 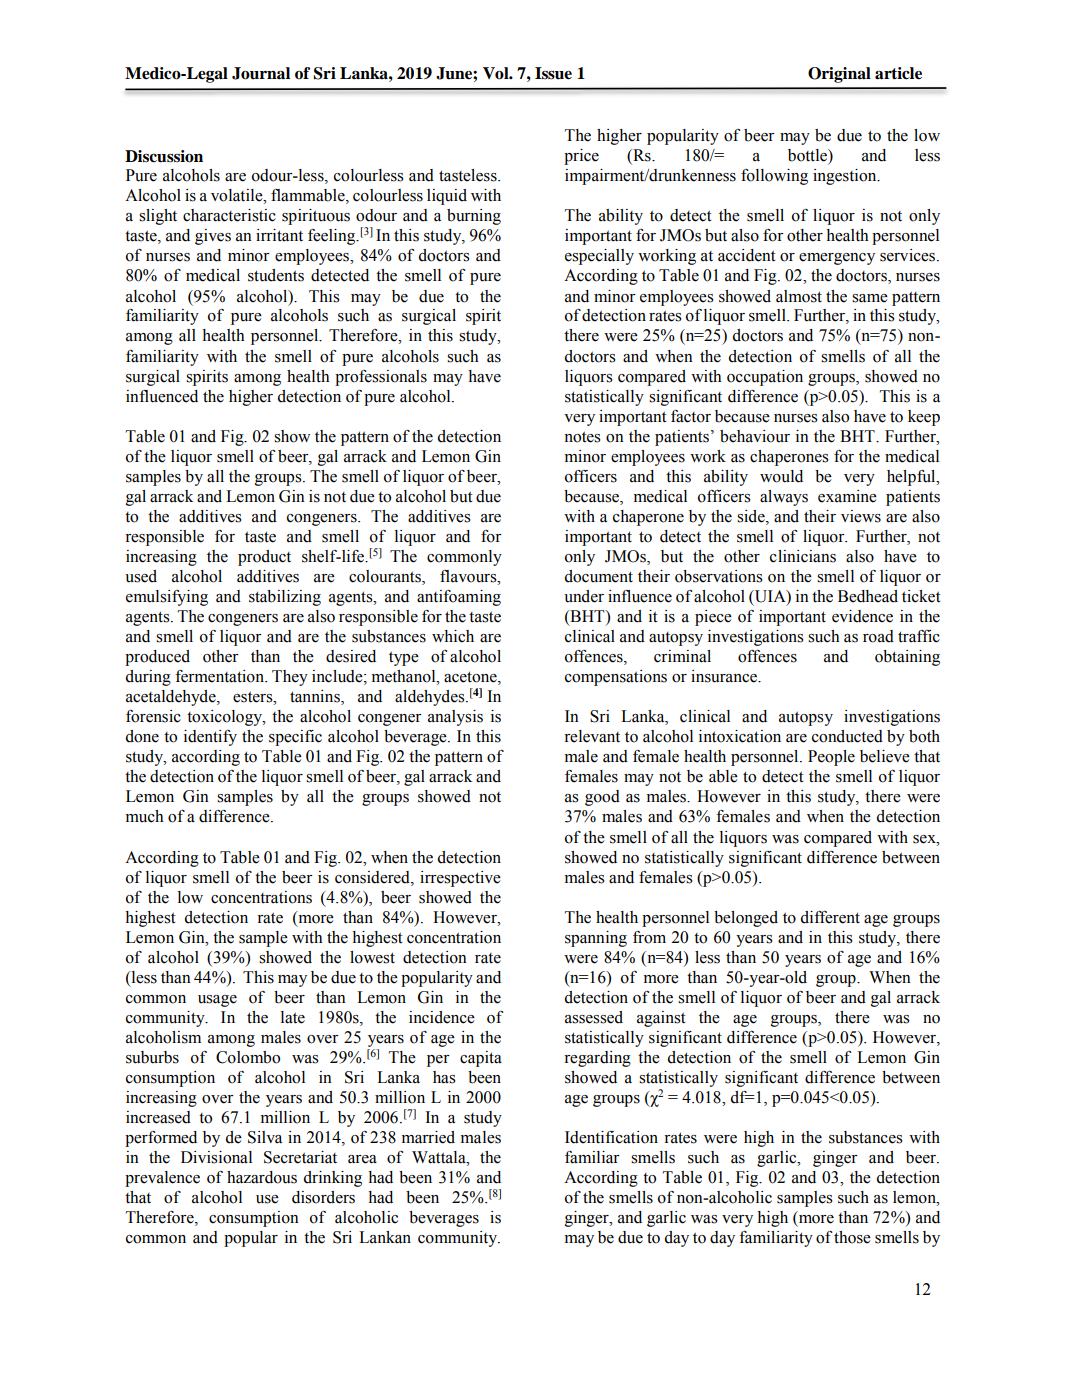 I want to click on identify, so click(x=210, y=738).
